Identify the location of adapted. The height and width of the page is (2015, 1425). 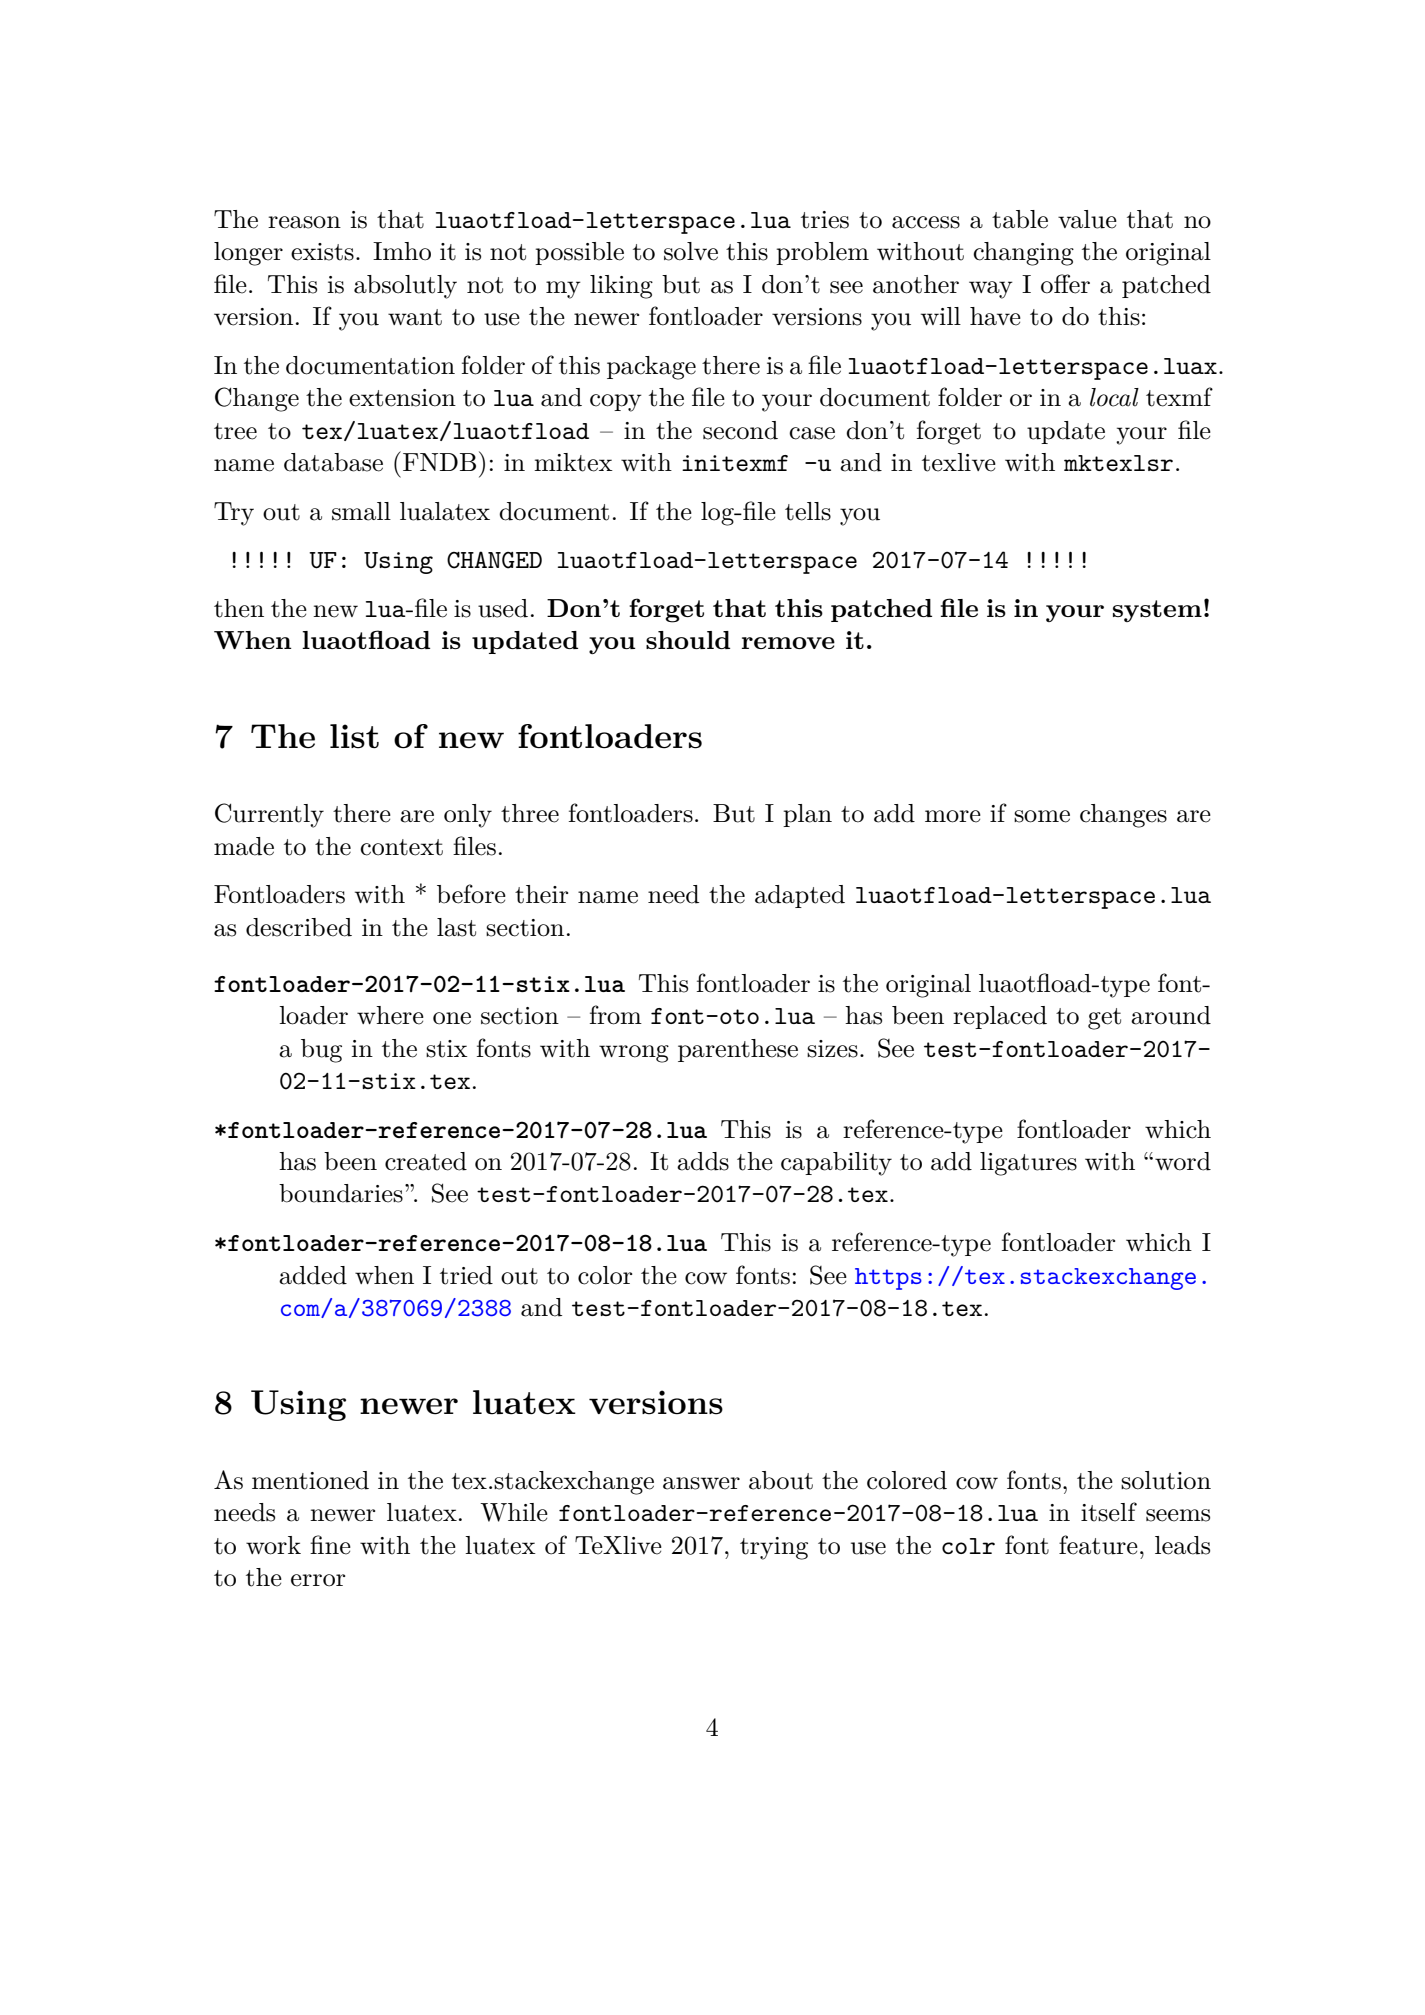
(800, 896).
